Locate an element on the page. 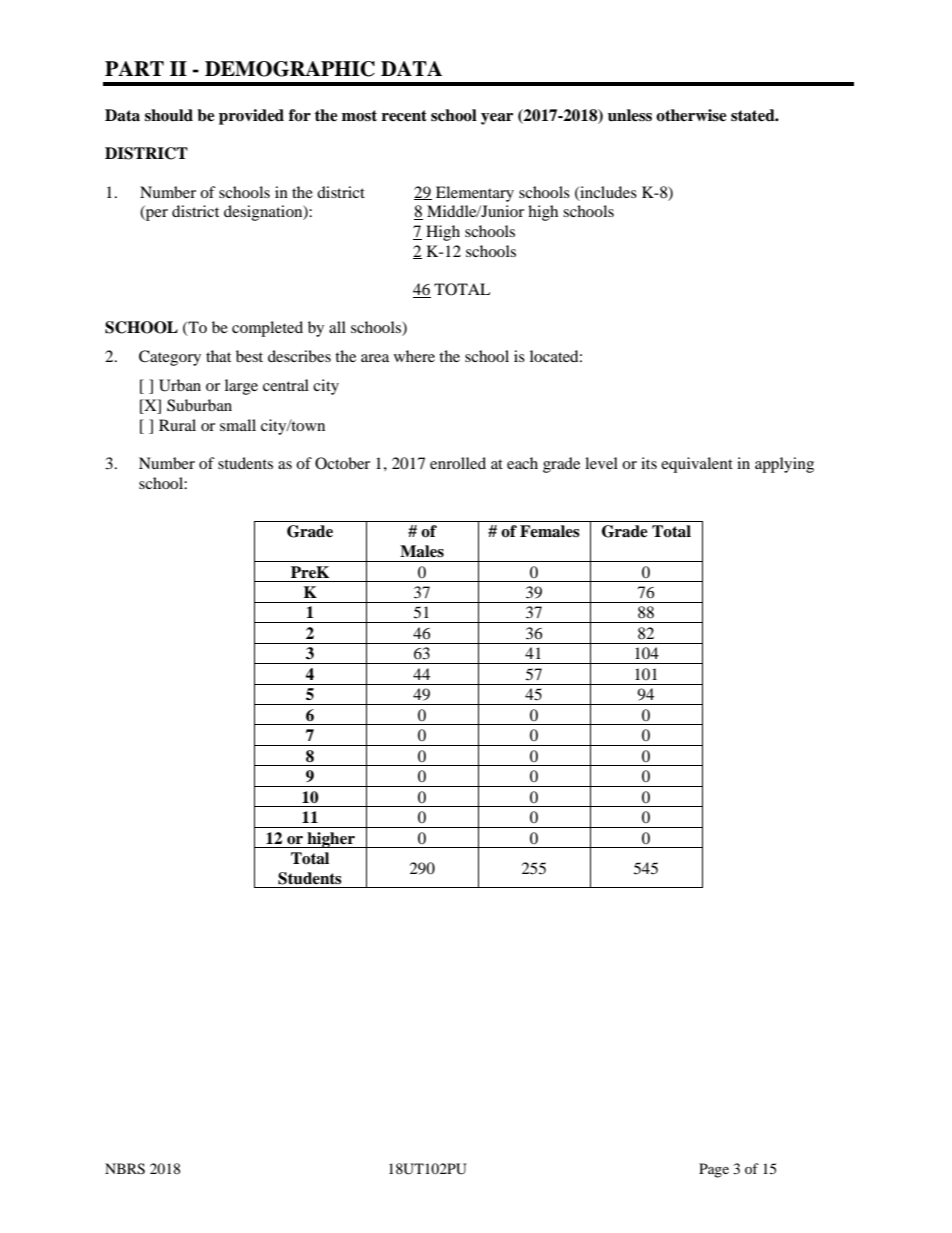 The image size is (952, 1233). enrolled is located at coordinates (458, 463).
